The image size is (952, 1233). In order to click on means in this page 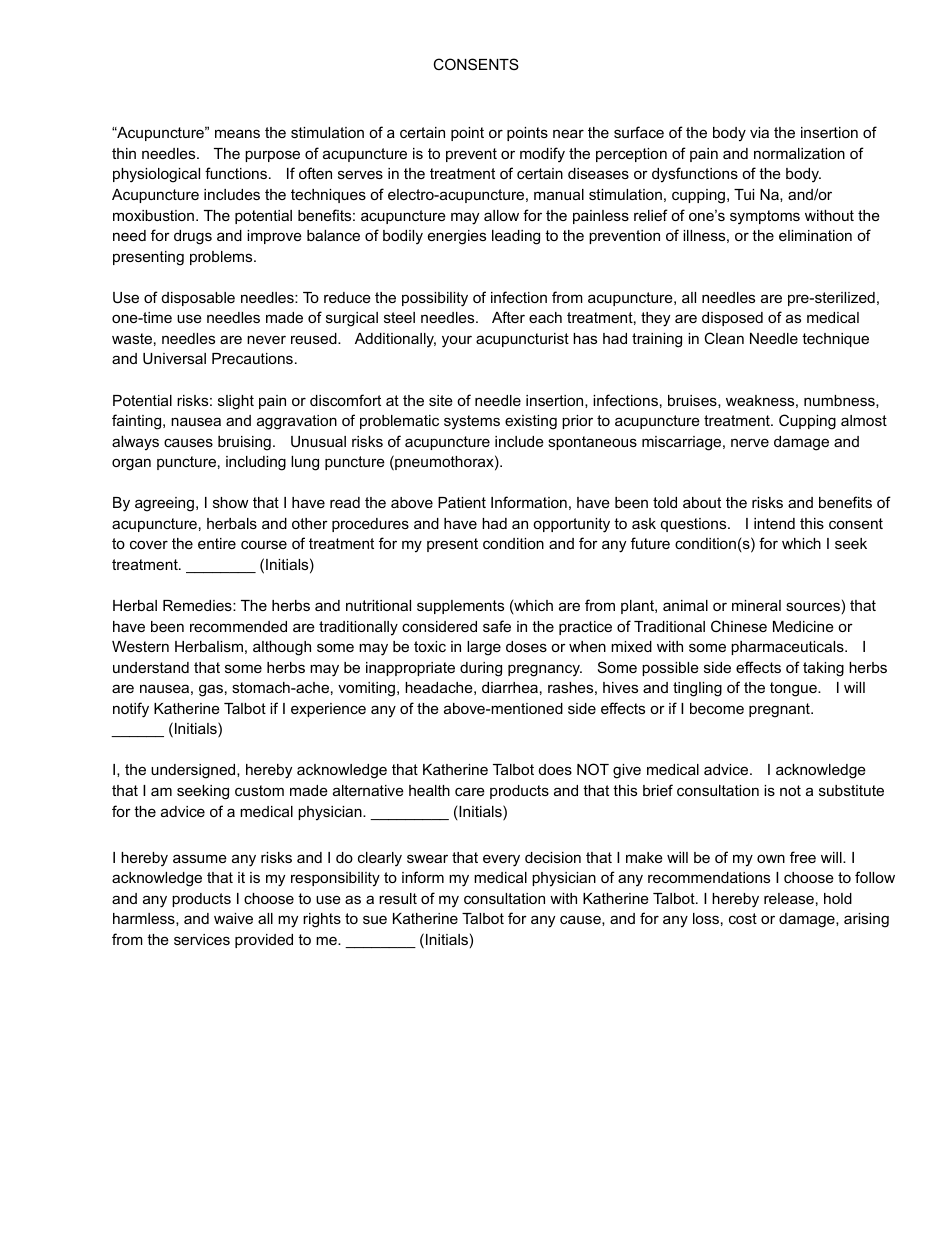, I will do `click(237, 133)`.
